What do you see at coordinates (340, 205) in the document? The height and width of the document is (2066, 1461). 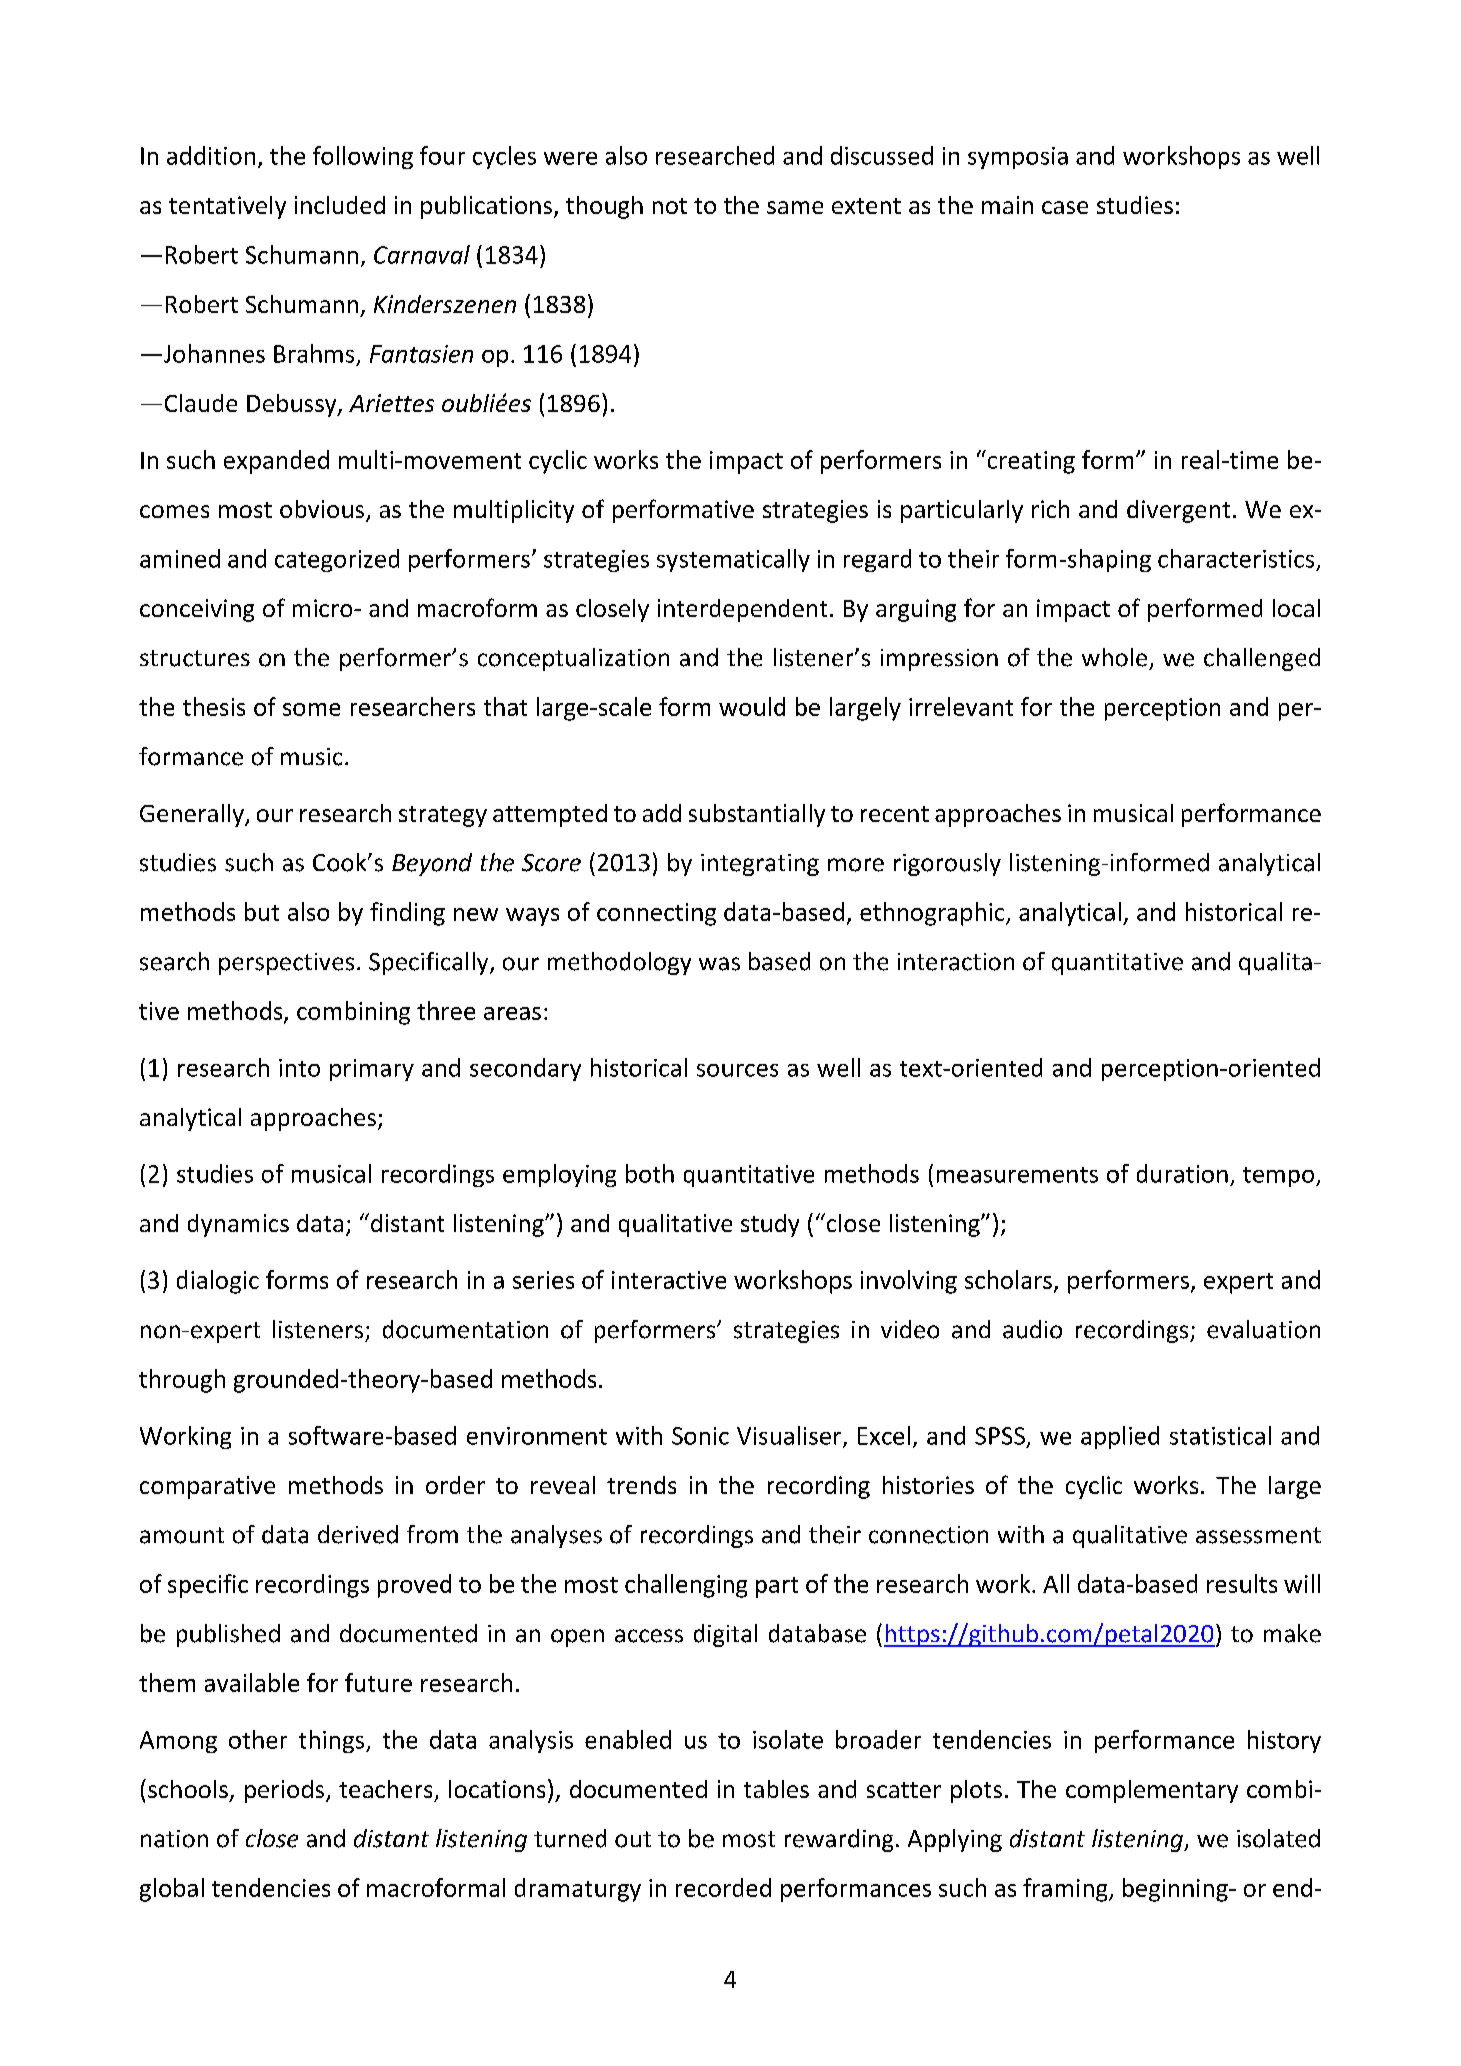 I see `included` at bounding box center [340, 205].
